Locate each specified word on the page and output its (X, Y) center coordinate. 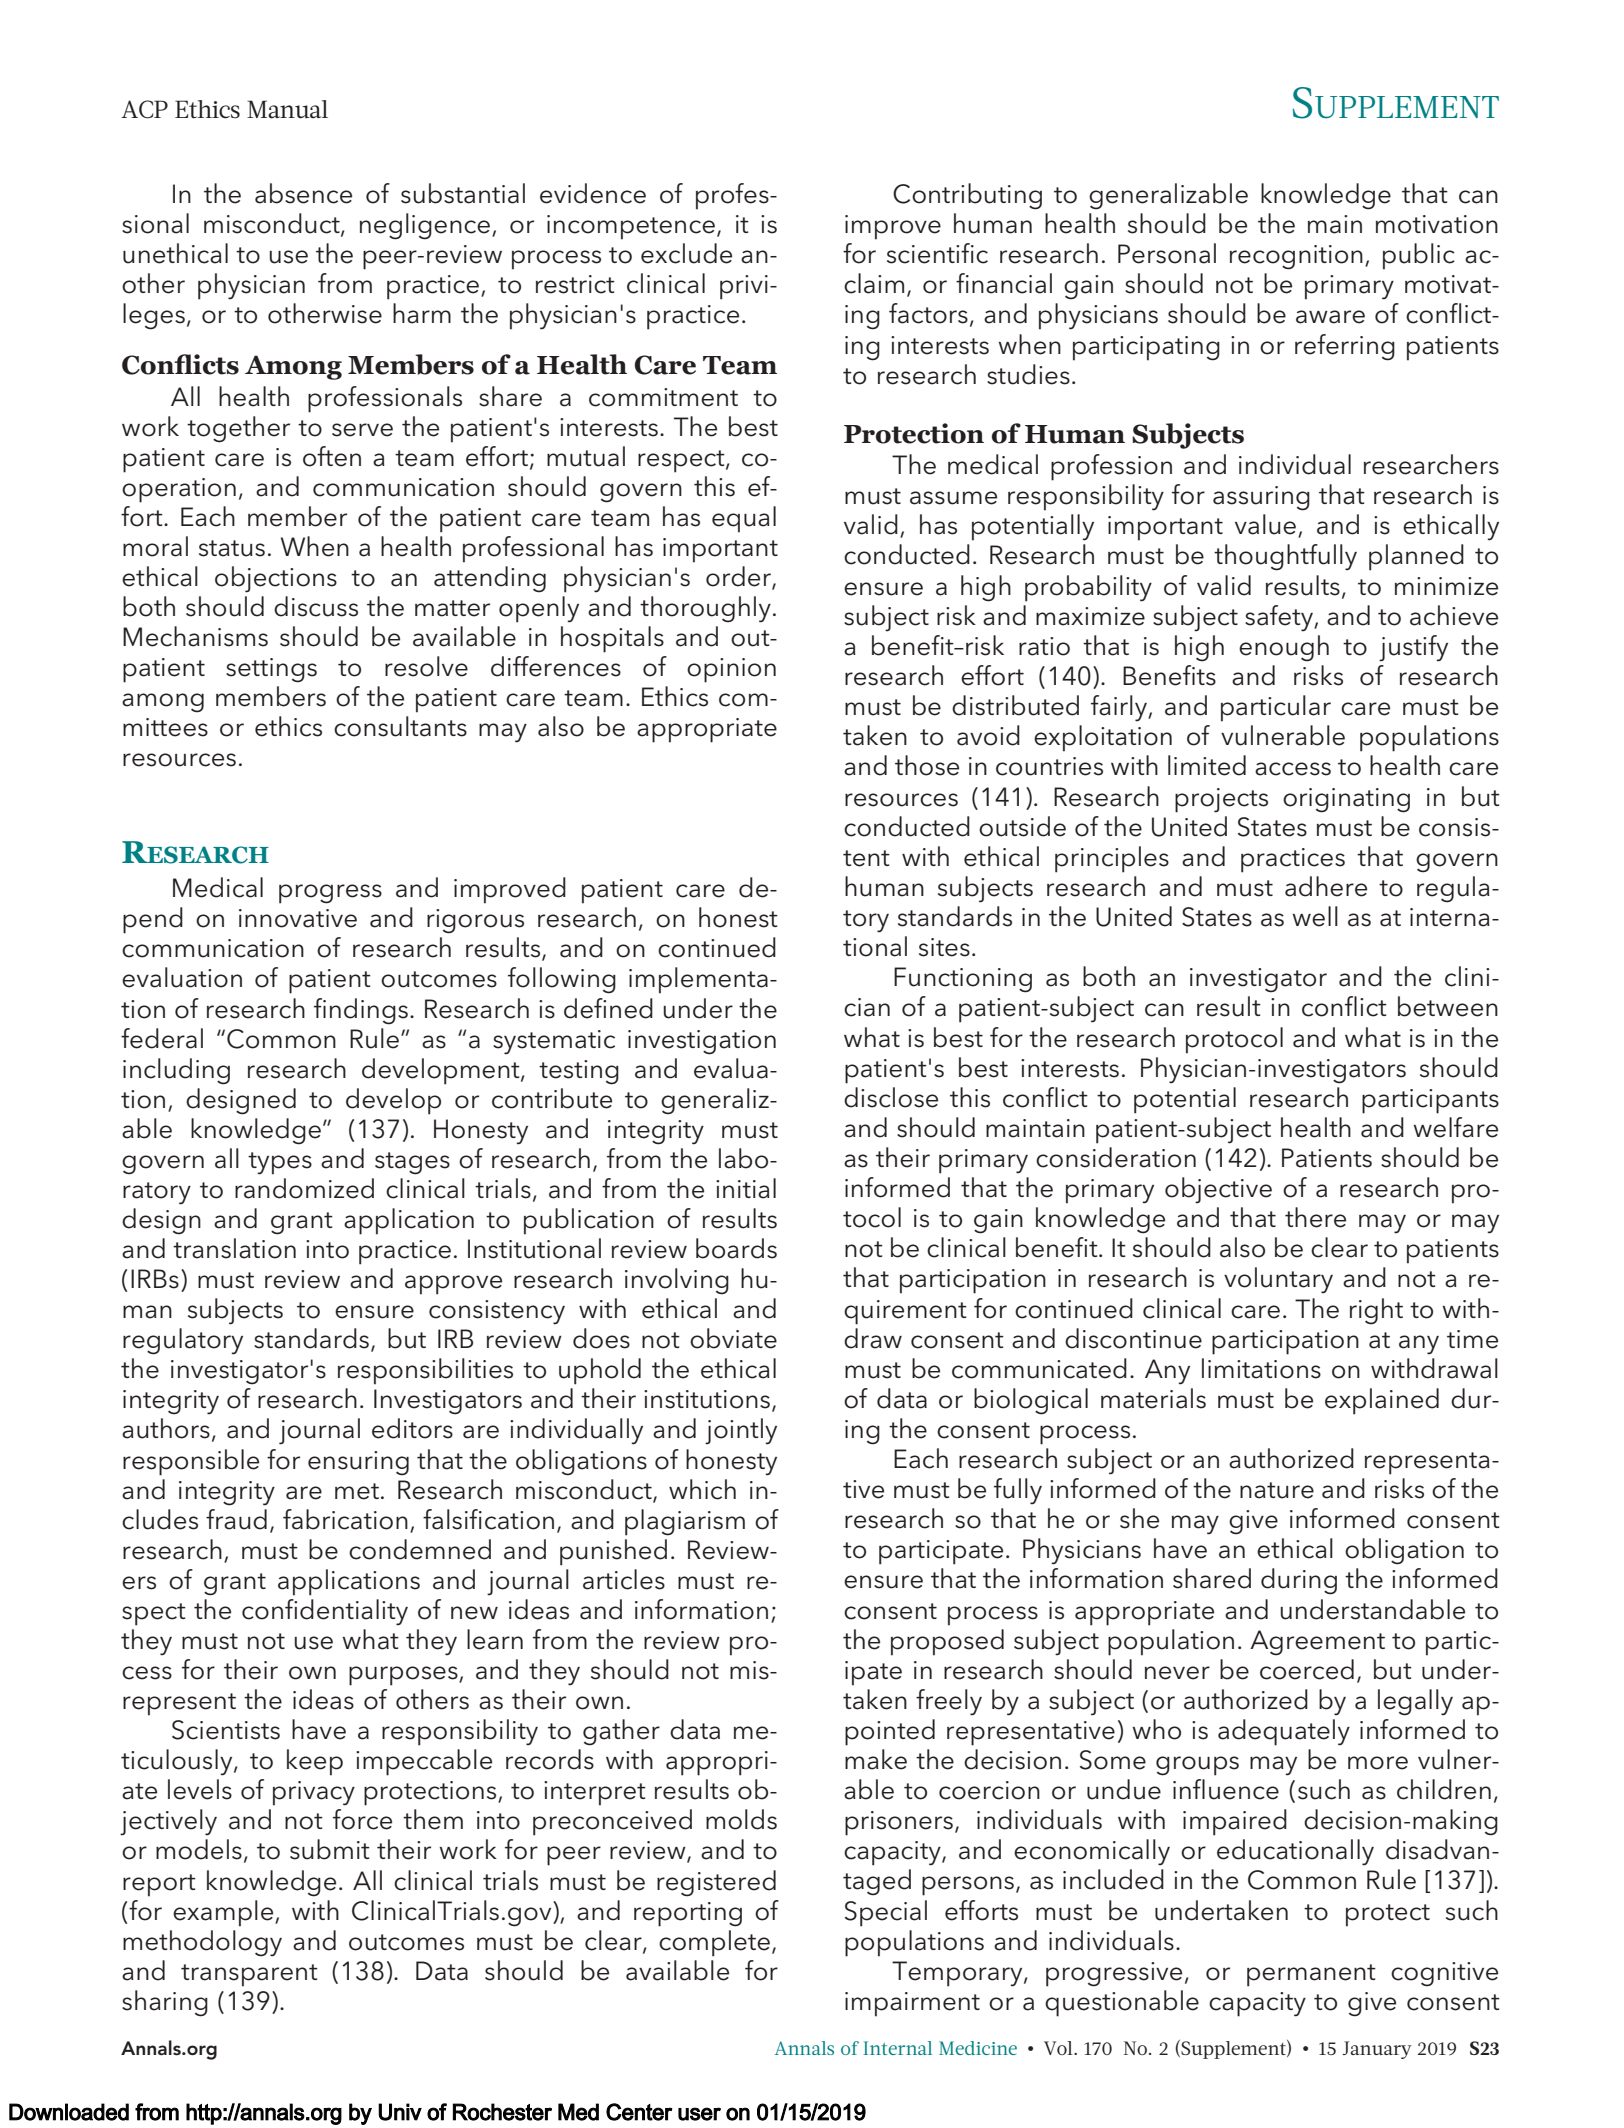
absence (303, 193)
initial (746, 1188)
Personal (1167, 253)
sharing (165, 2003)
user (699, 2114)
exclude (686, 253)
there (1315, 1217)
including (176, 1071)
